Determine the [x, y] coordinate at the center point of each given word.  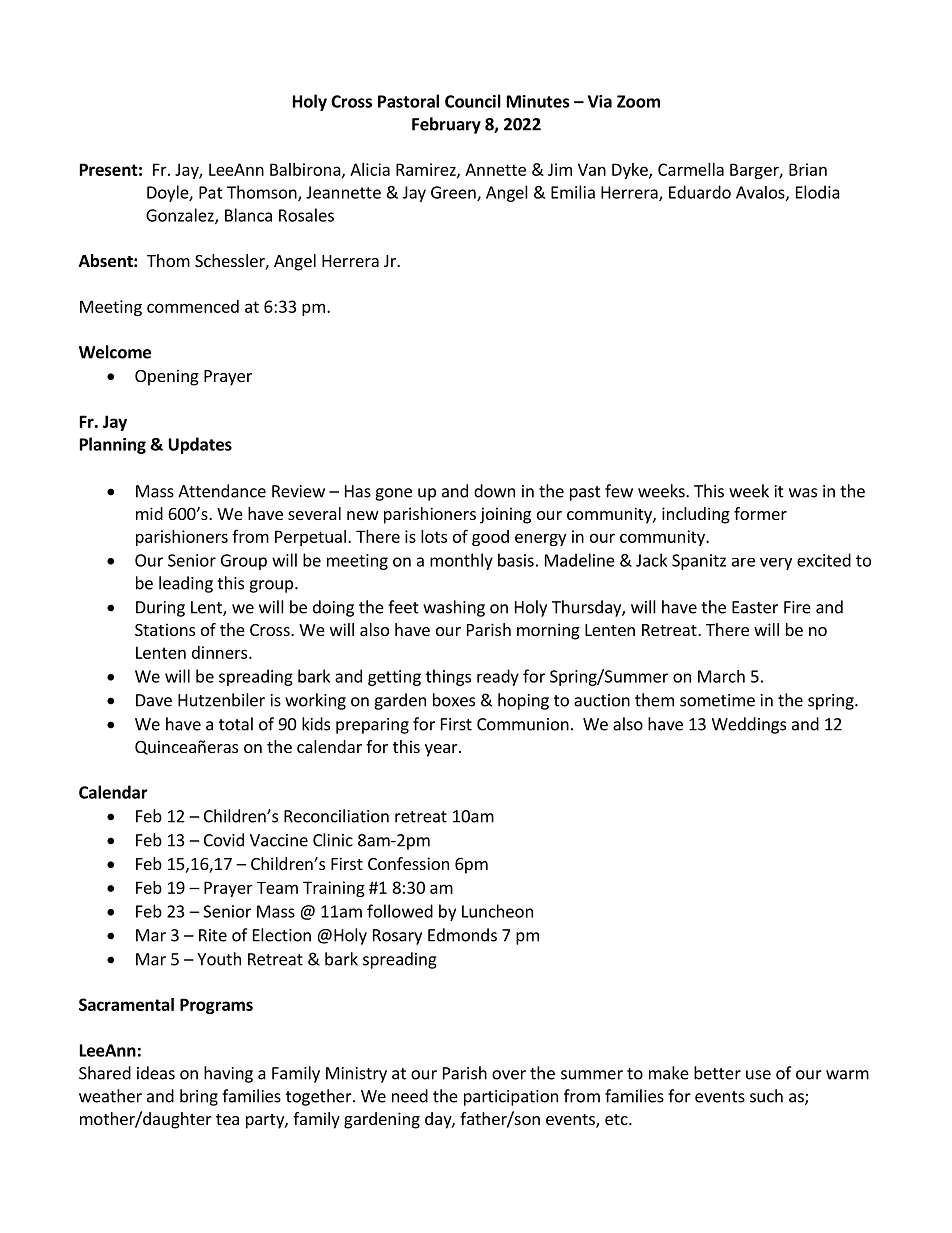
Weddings [749, 725]
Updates [200, 445]
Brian [808, 169]
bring [199, 1097]
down [494, 491]
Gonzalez [181, 216]
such [766, 1096]
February [446, 125]
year [442, 750]
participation [511, 1098]
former [760, 513]
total [236, 724]
